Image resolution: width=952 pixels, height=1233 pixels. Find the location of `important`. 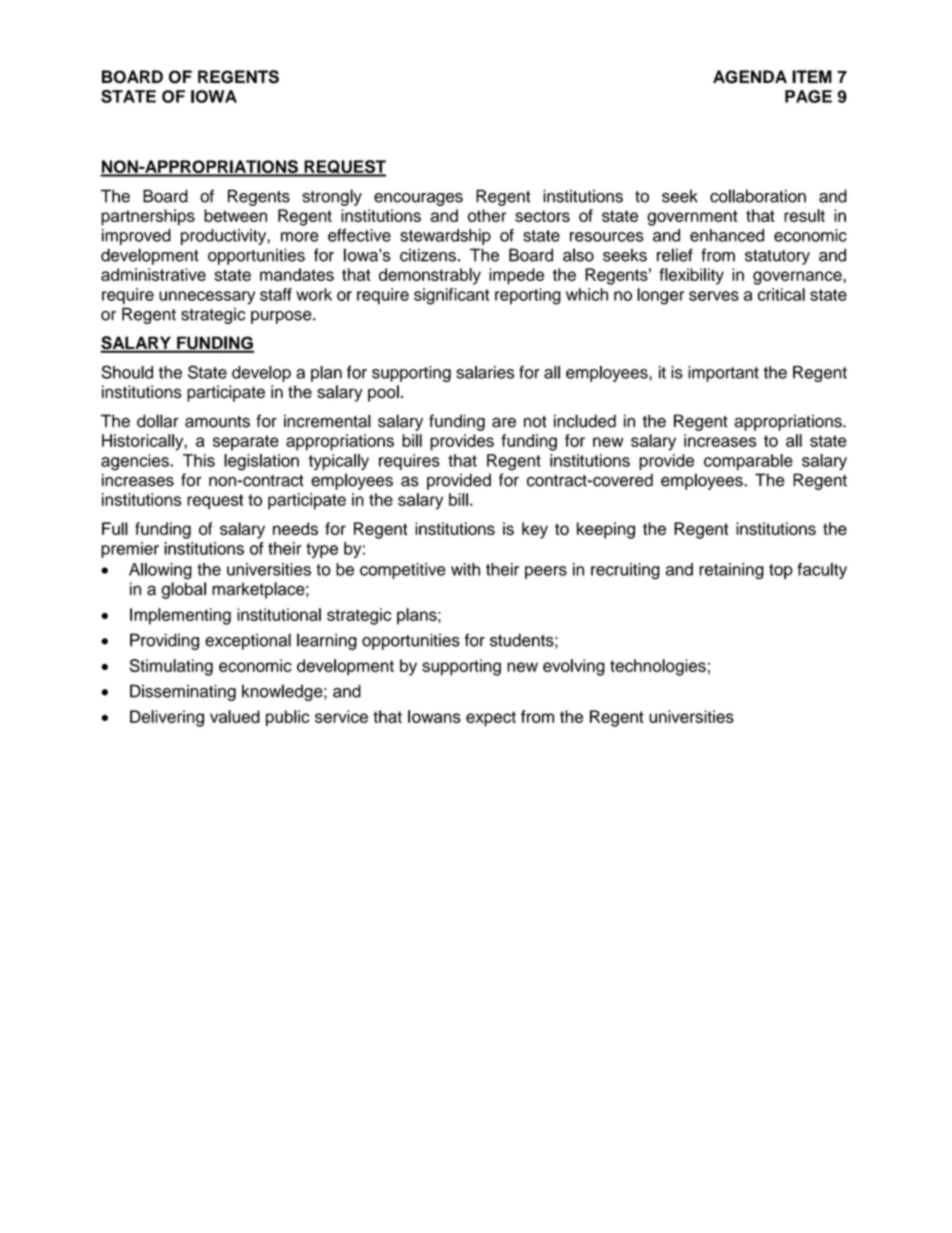

important is located at coordinates (723, 374).
